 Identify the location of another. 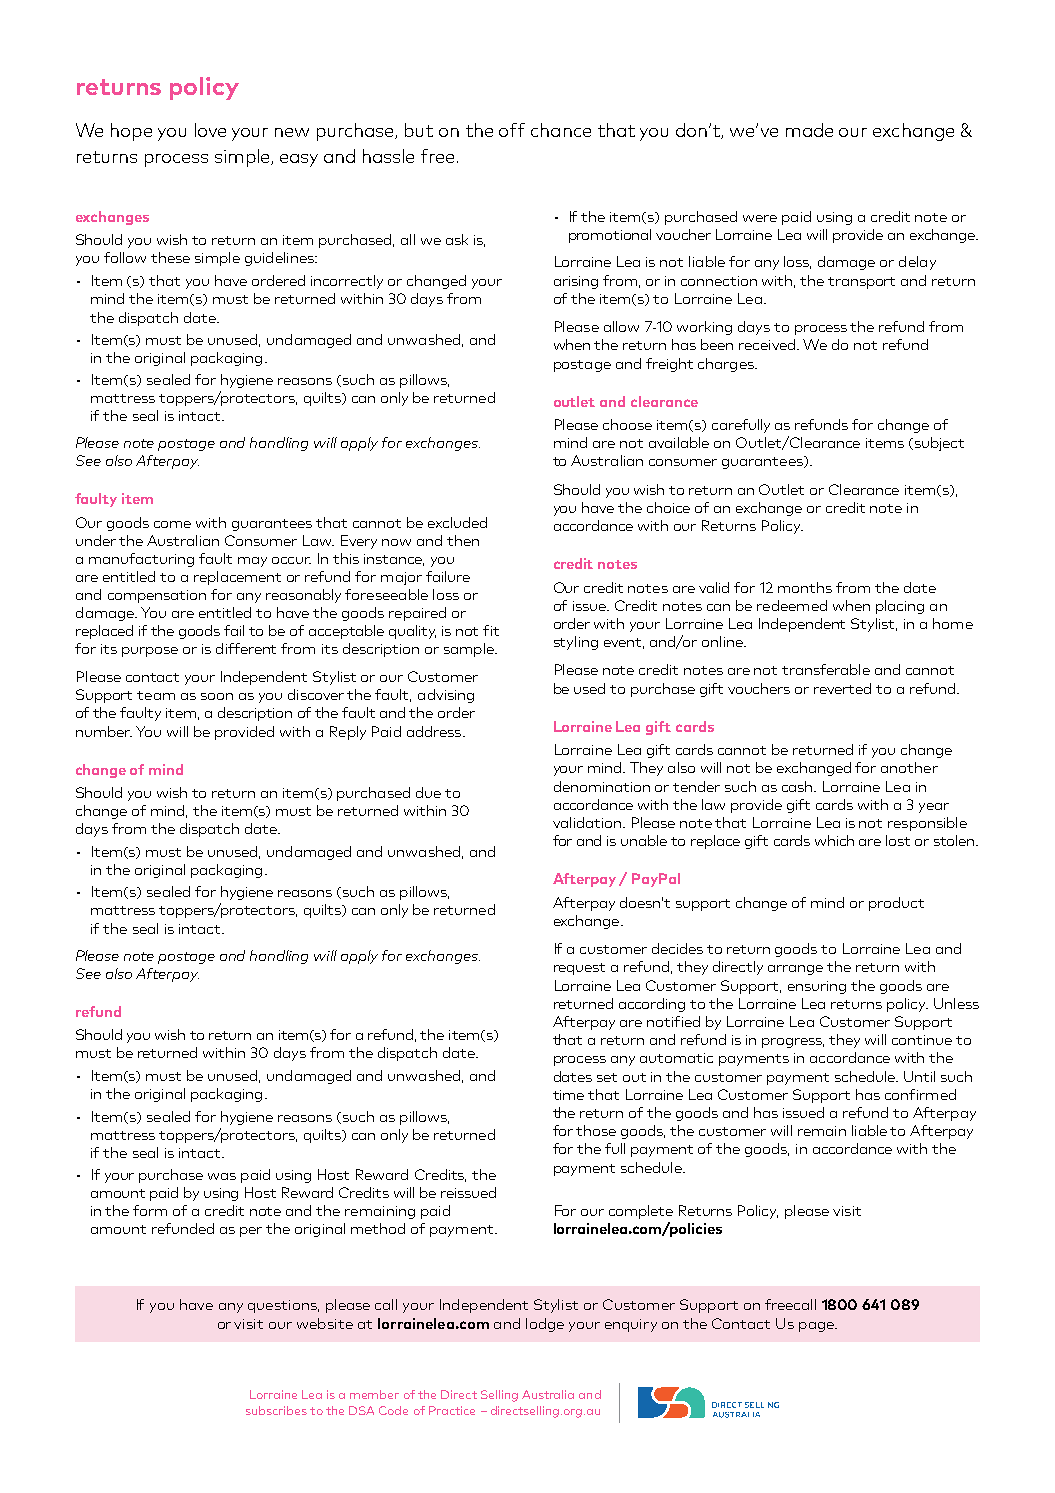
(909, 767).
